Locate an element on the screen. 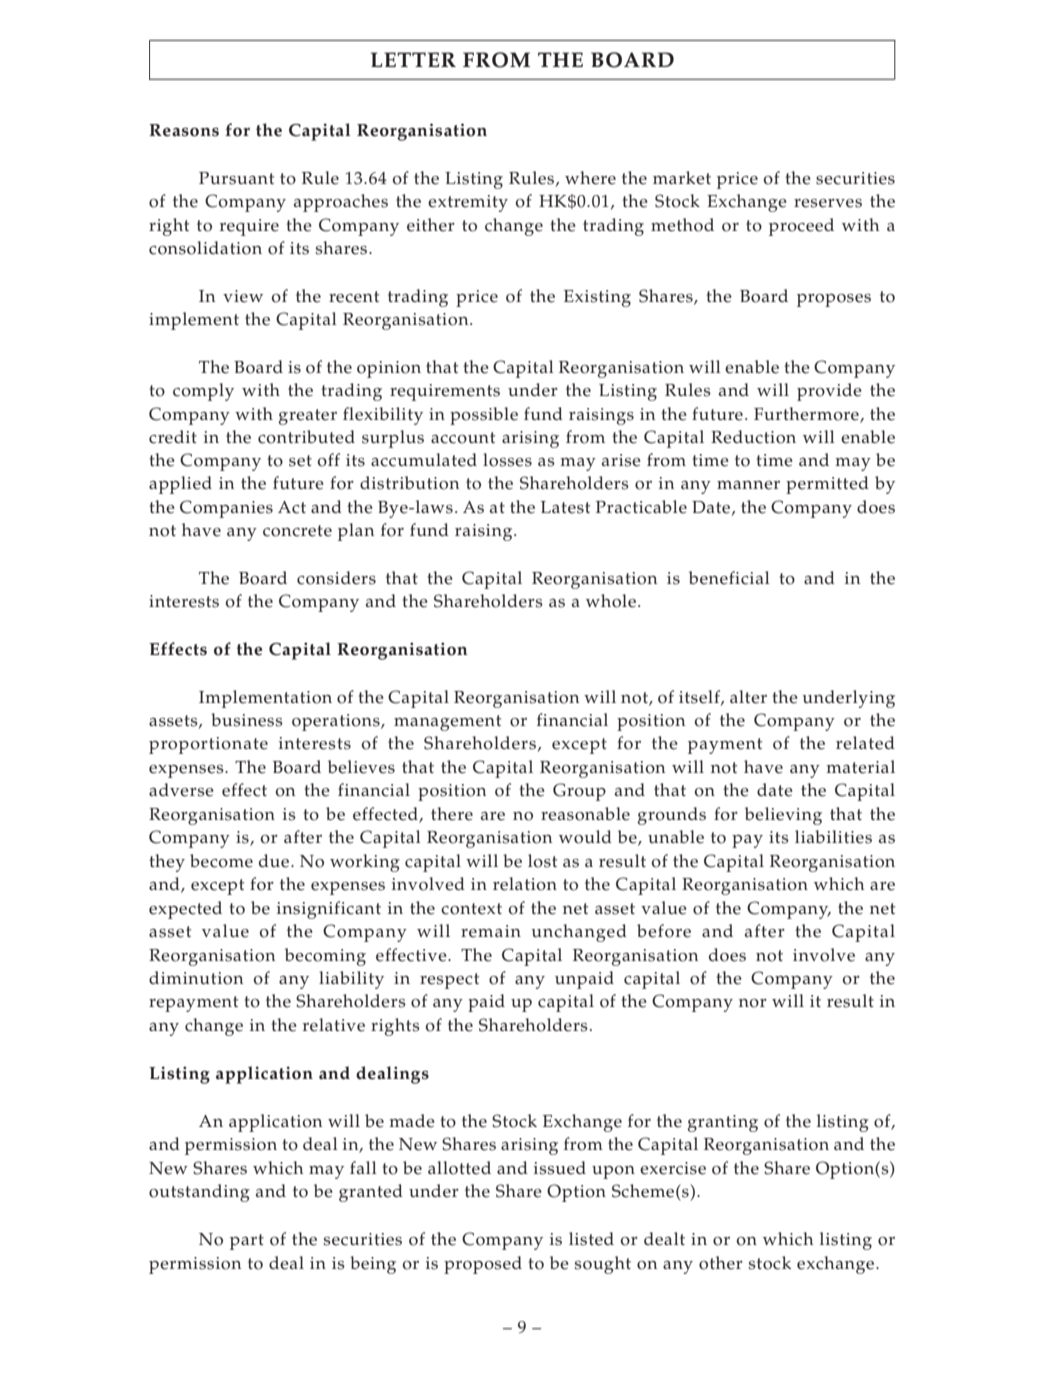 The image size is (1044, 1393). LETTER is located at coordinates (413, 59).
